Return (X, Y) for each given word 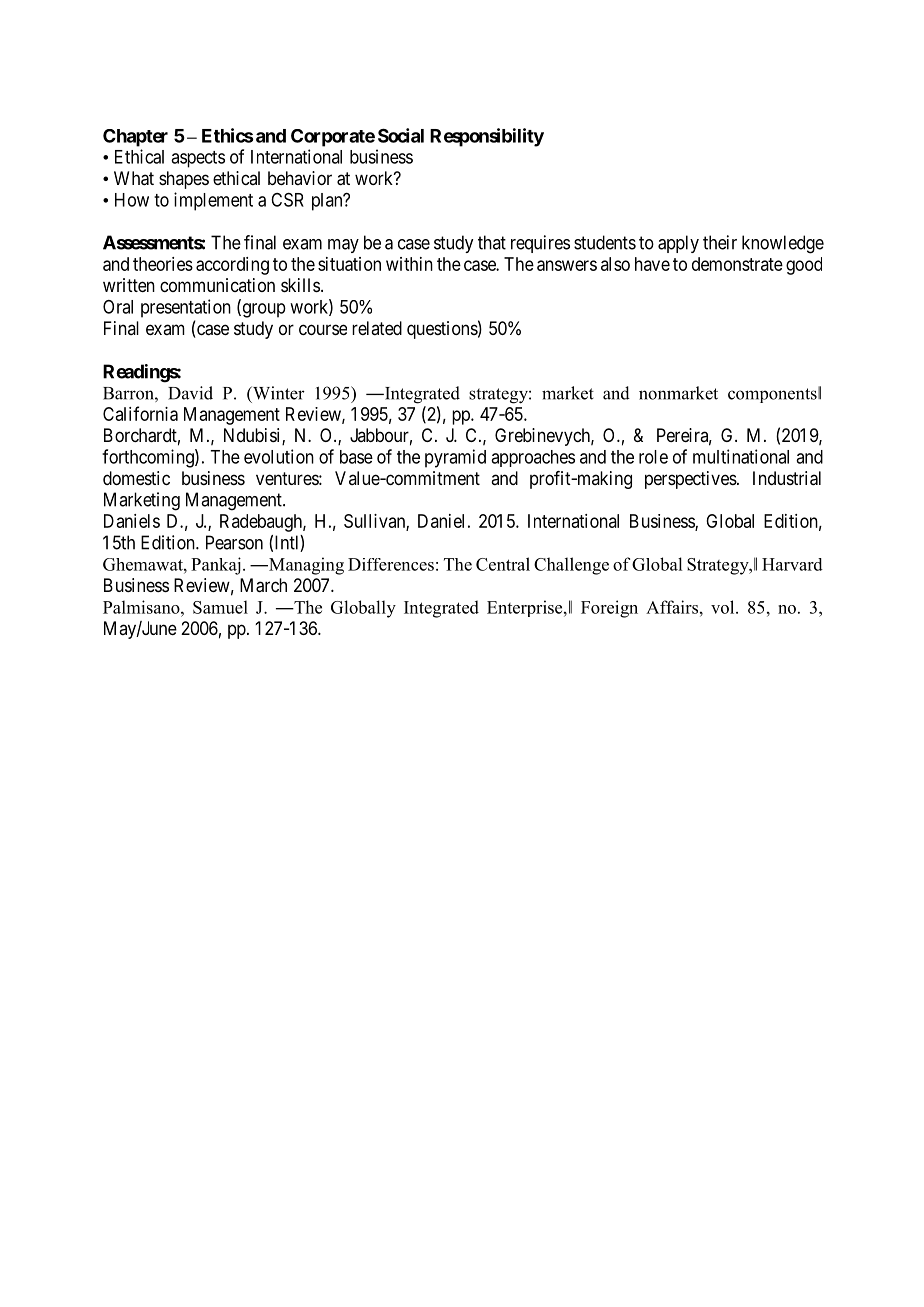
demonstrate (737, 264)
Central (503, 564)
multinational (741, 456)
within (409, 264)
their (720, 242)
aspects (198, 159)
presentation (186, 308)
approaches (533, 458)
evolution (279, 456)
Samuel (220, 607)
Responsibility (487, 137)
